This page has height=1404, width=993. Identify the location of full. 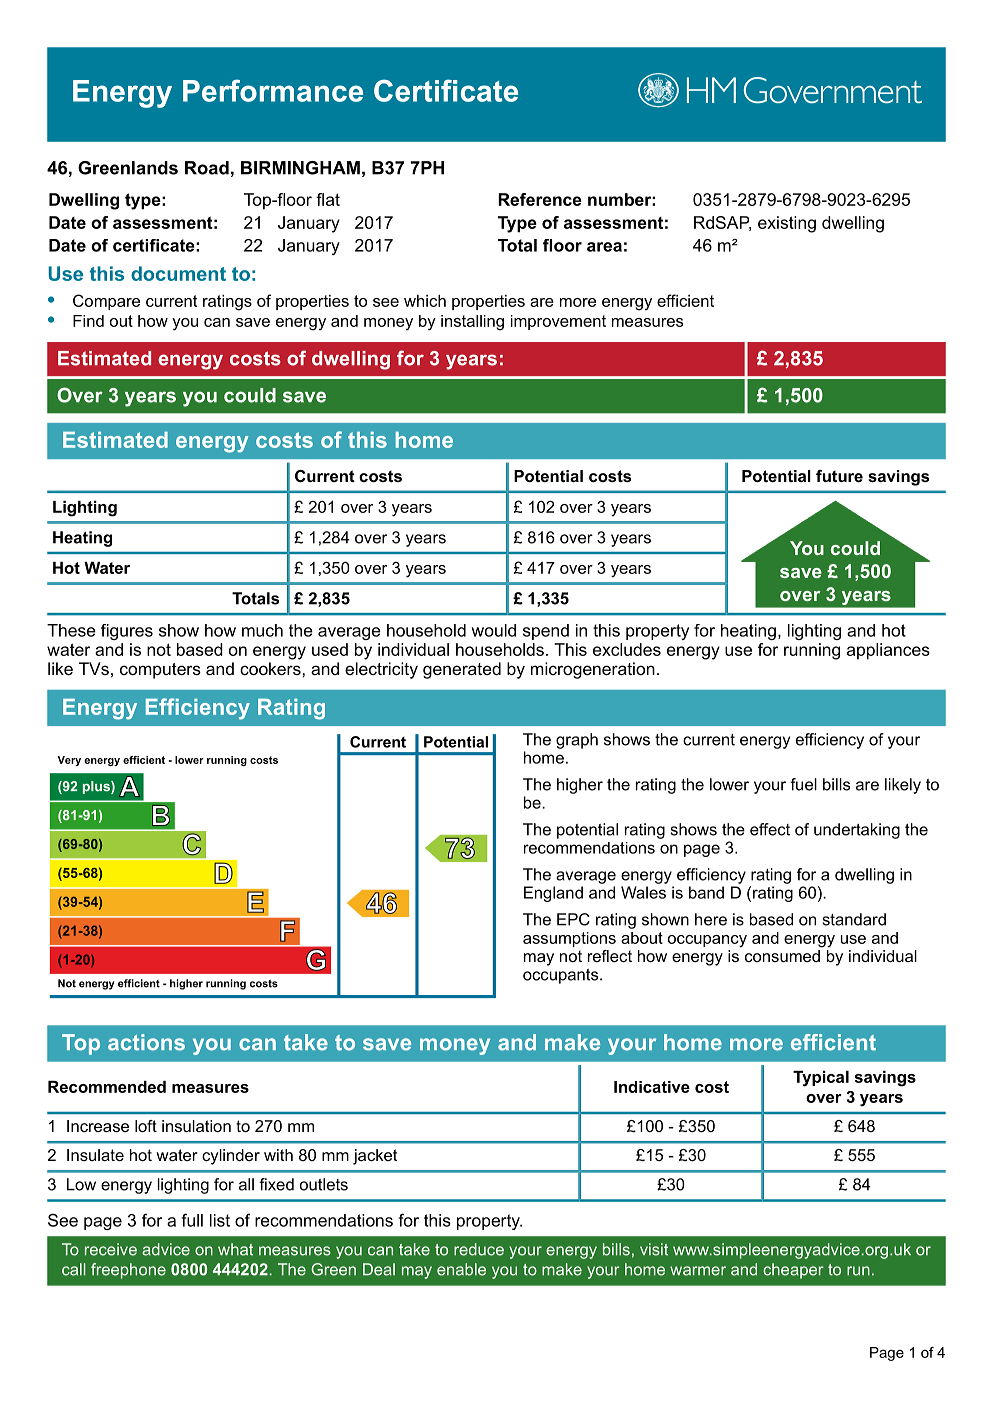
(192, 1220).
